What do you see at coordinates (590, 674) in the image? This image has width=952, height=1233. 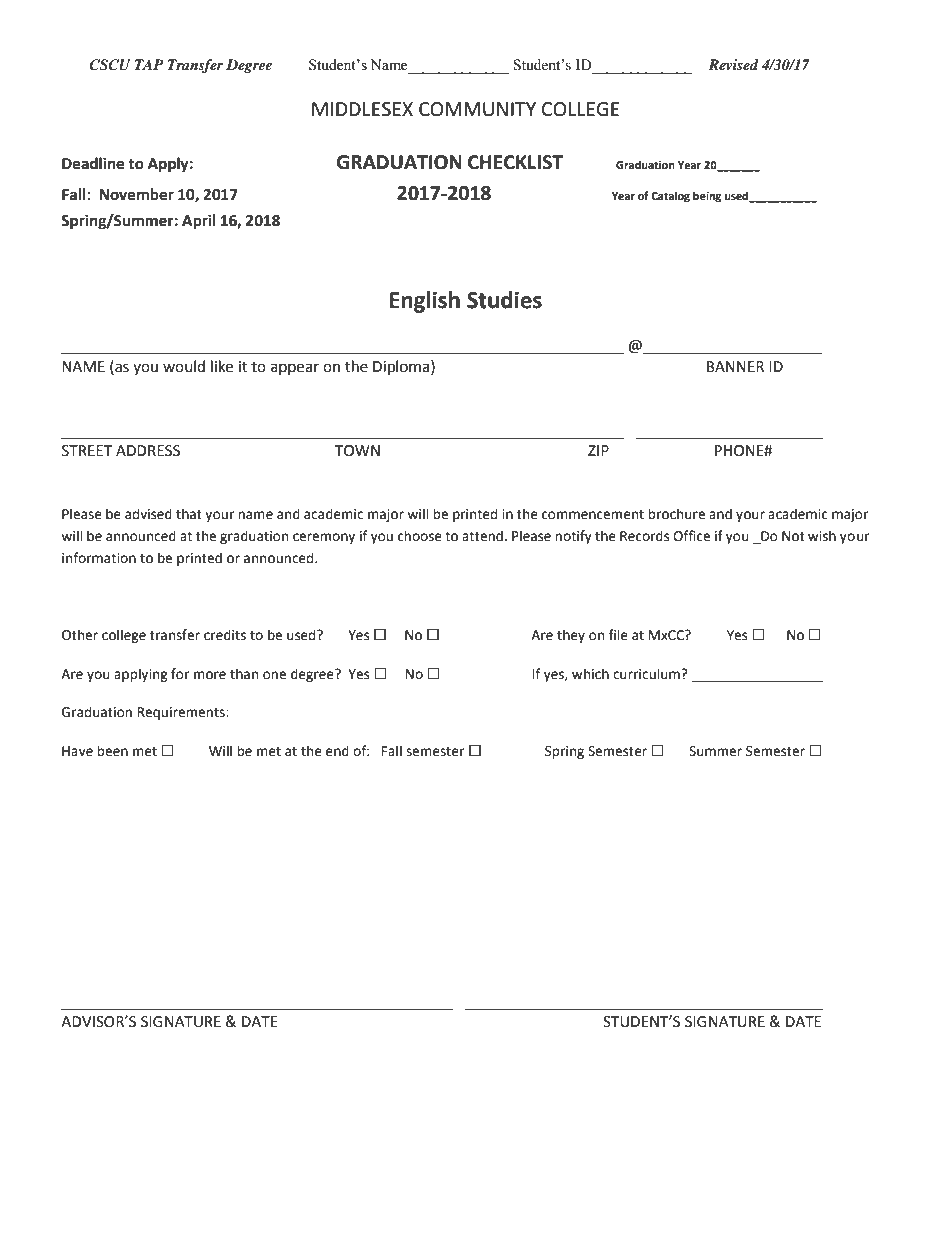 I see `which` at bounding box center [590, 674].
